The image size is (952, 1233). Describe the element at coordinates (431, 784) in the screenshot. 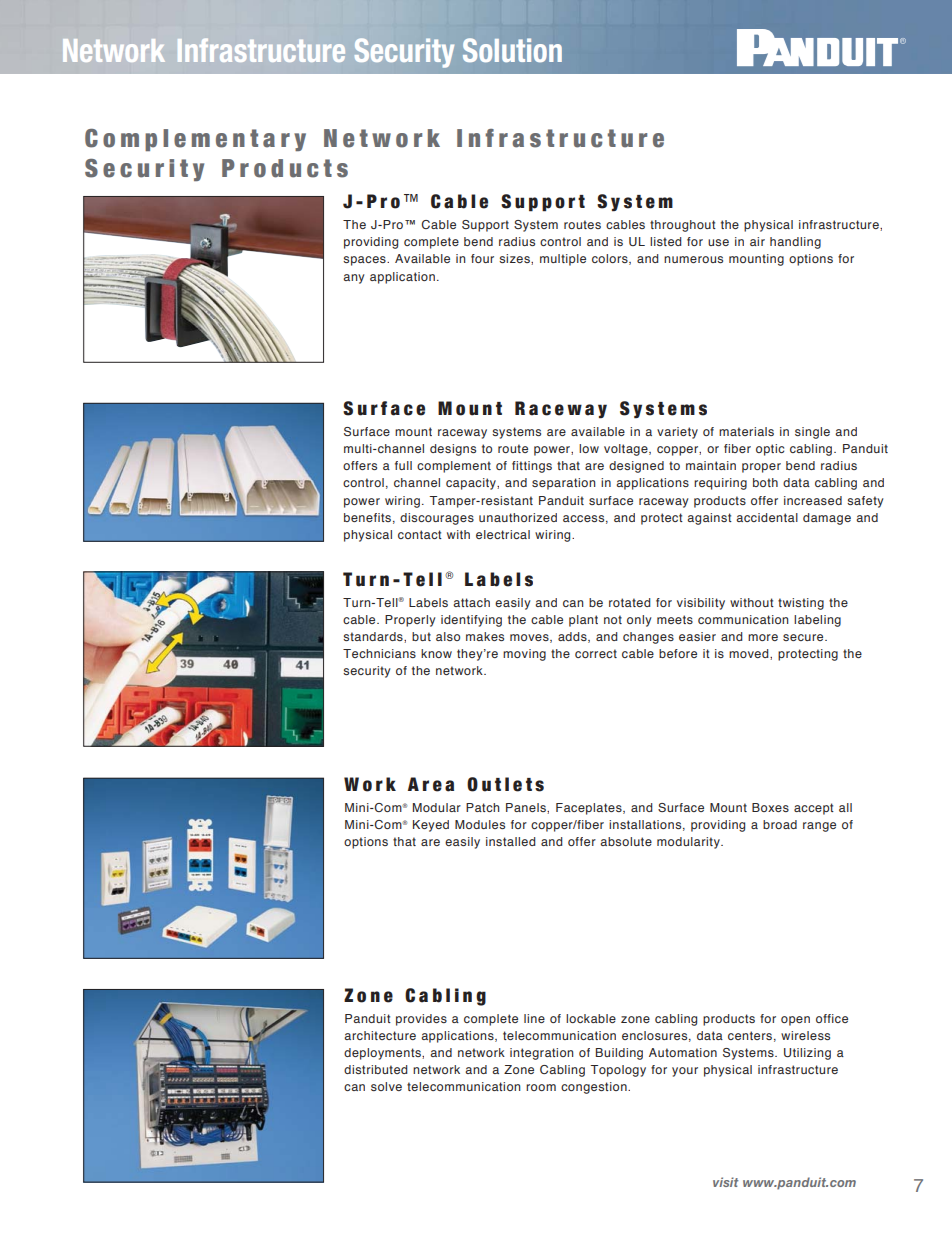

I see `Area` at that location.
